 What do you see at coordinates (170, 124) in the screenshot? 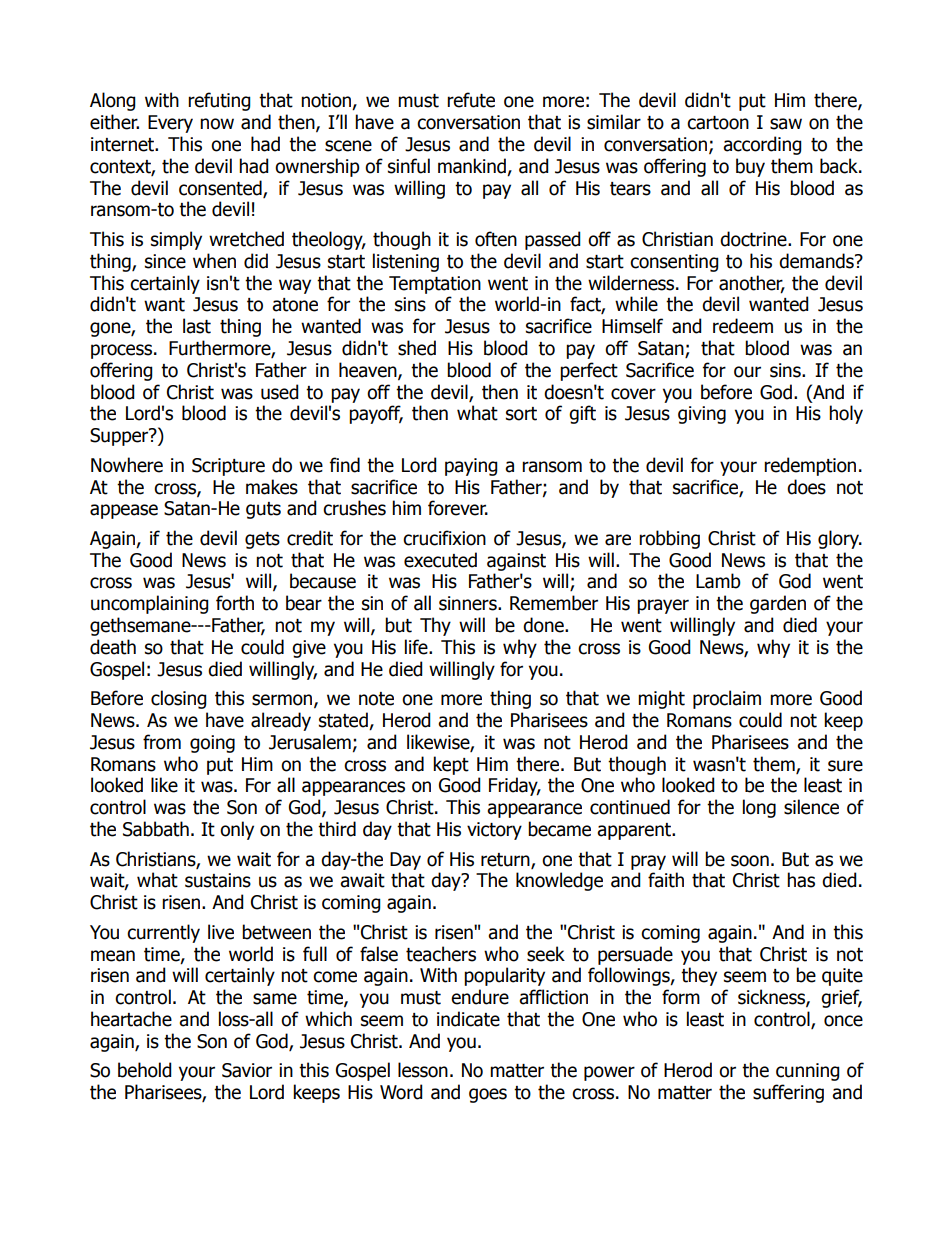
I see `Every` at bounding box center [170, 124].
